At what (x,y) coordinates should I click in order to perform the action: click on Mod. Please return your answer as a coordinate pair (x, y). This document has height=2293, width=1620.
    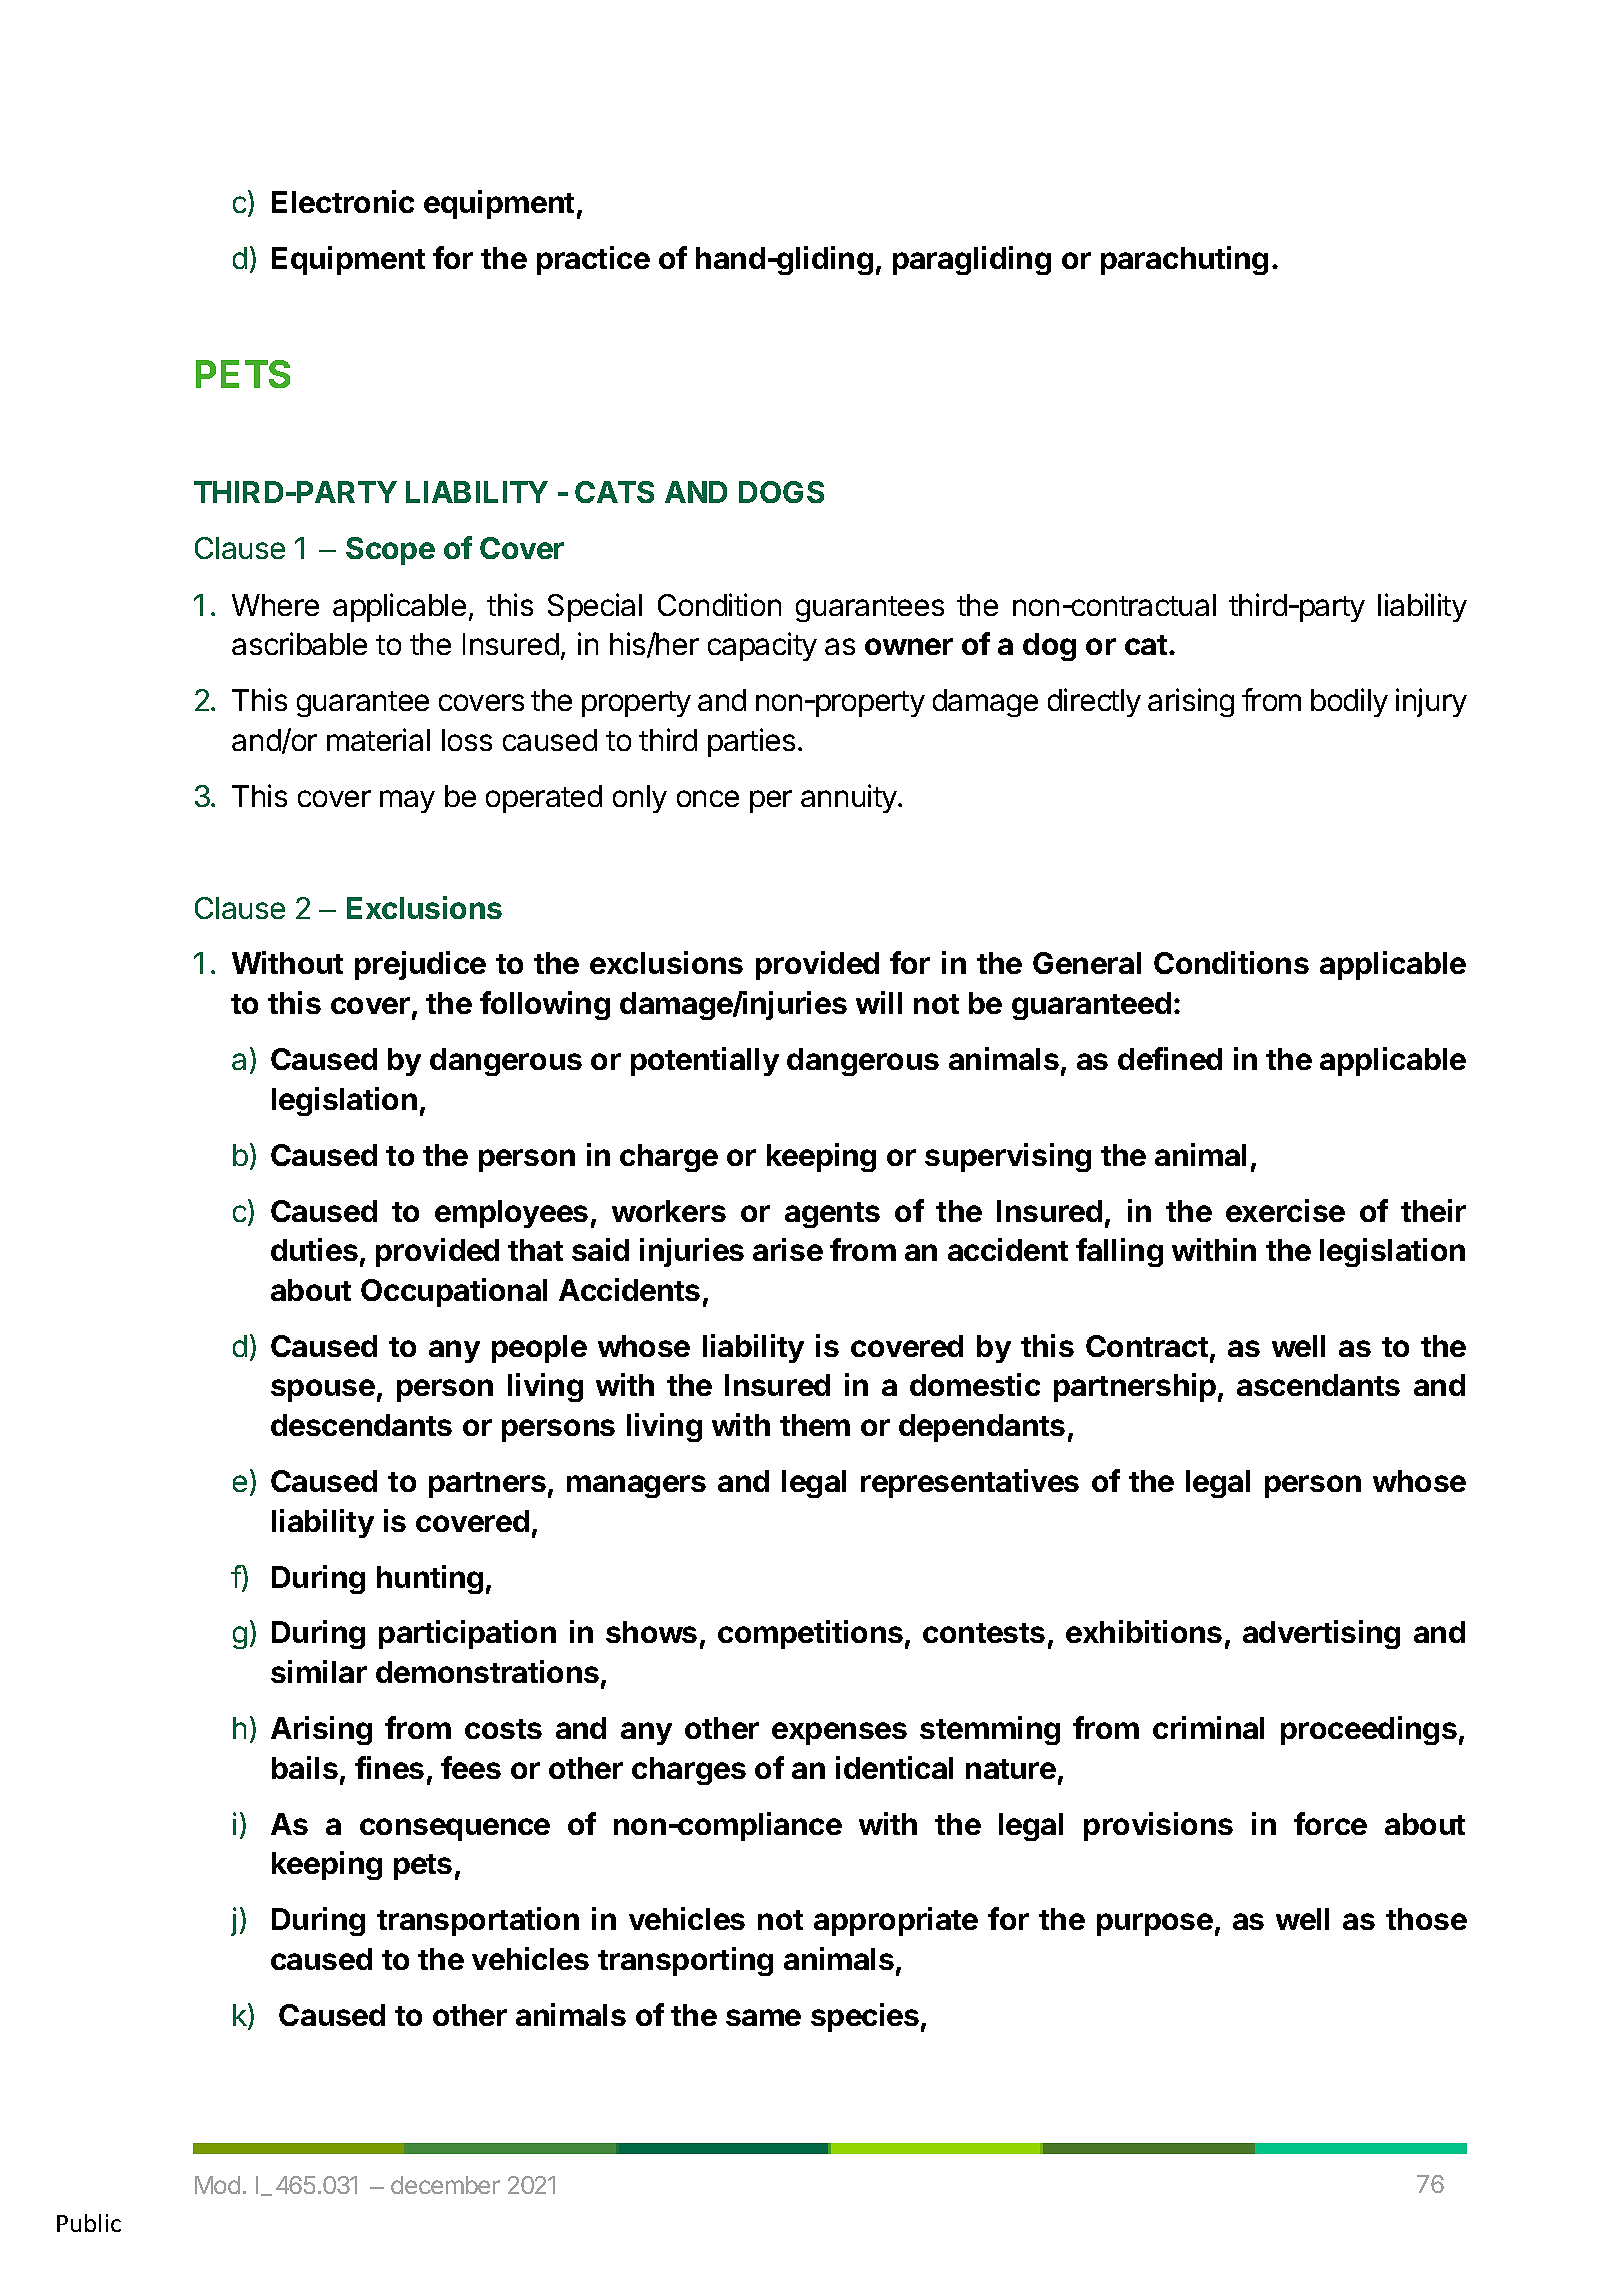
    Looking at the image, I should click on (217, 2185).
